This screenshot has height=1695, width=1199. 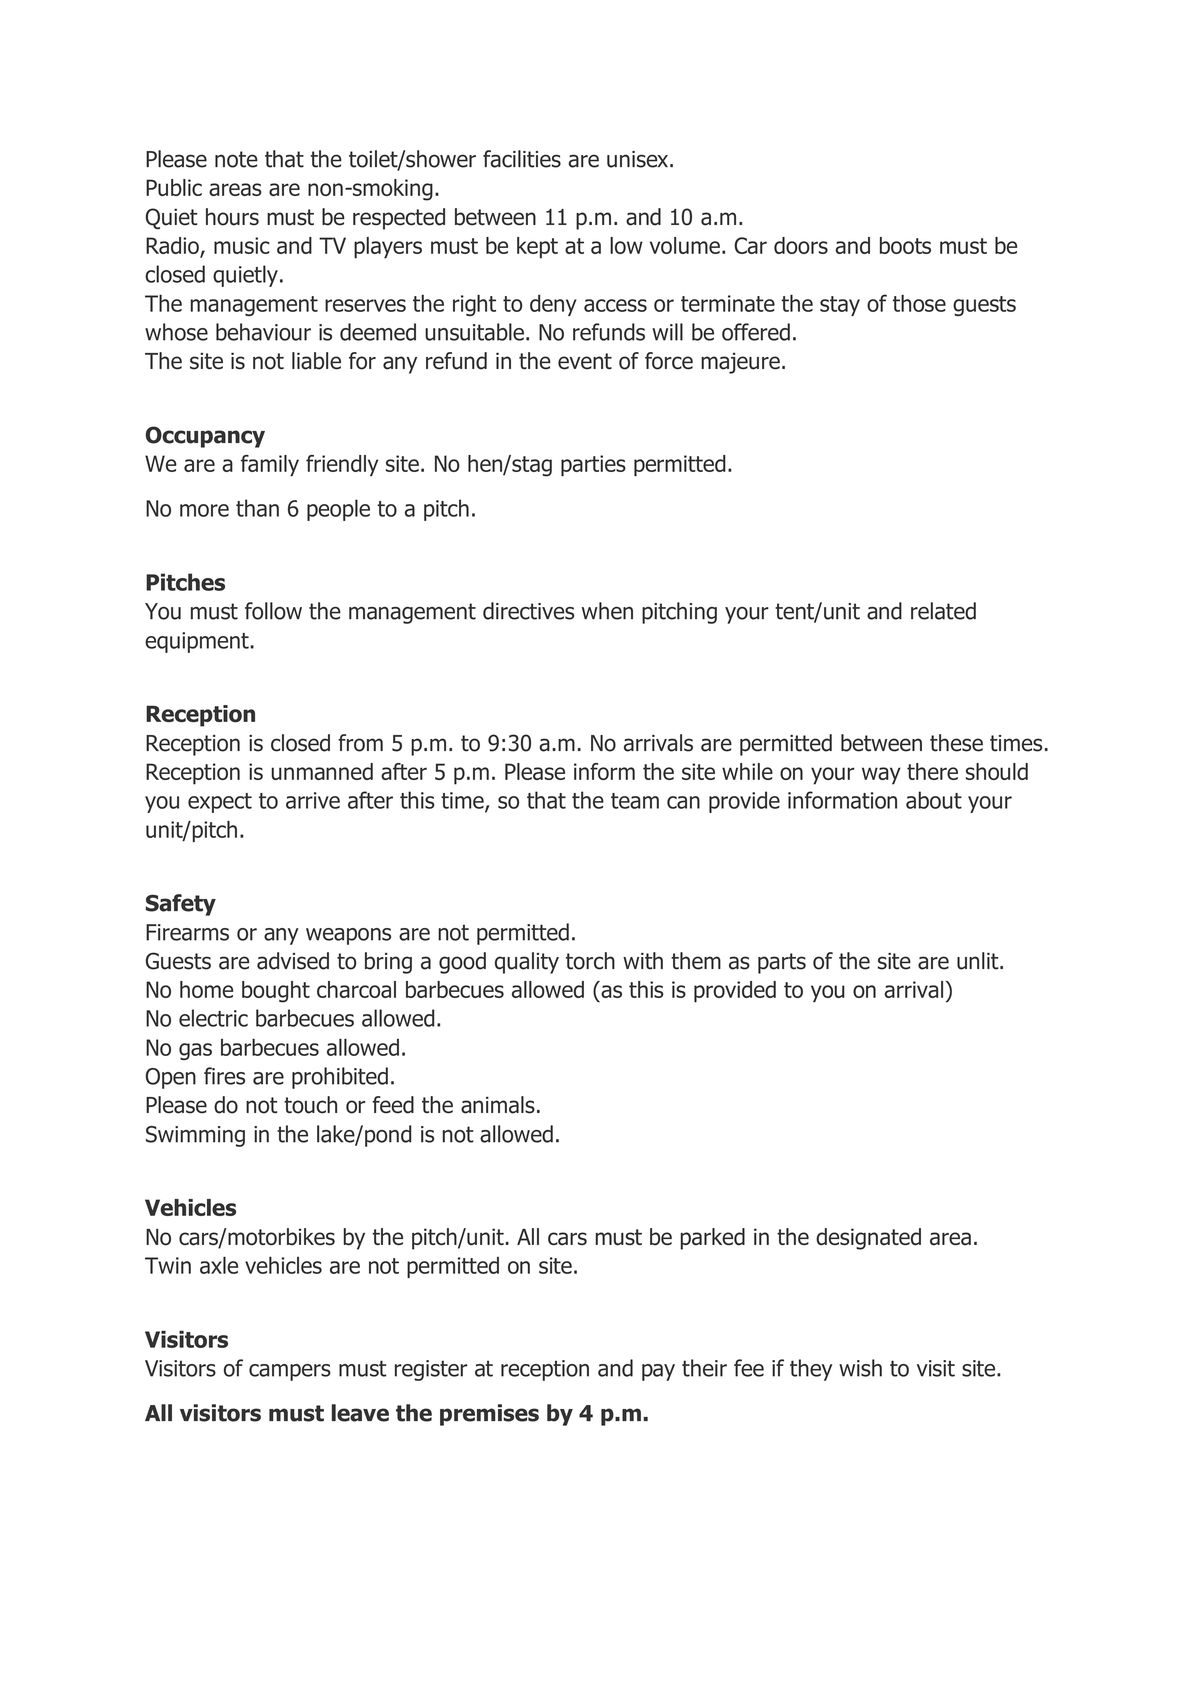 I want to click on campers, so click(x=290, y=1372).
